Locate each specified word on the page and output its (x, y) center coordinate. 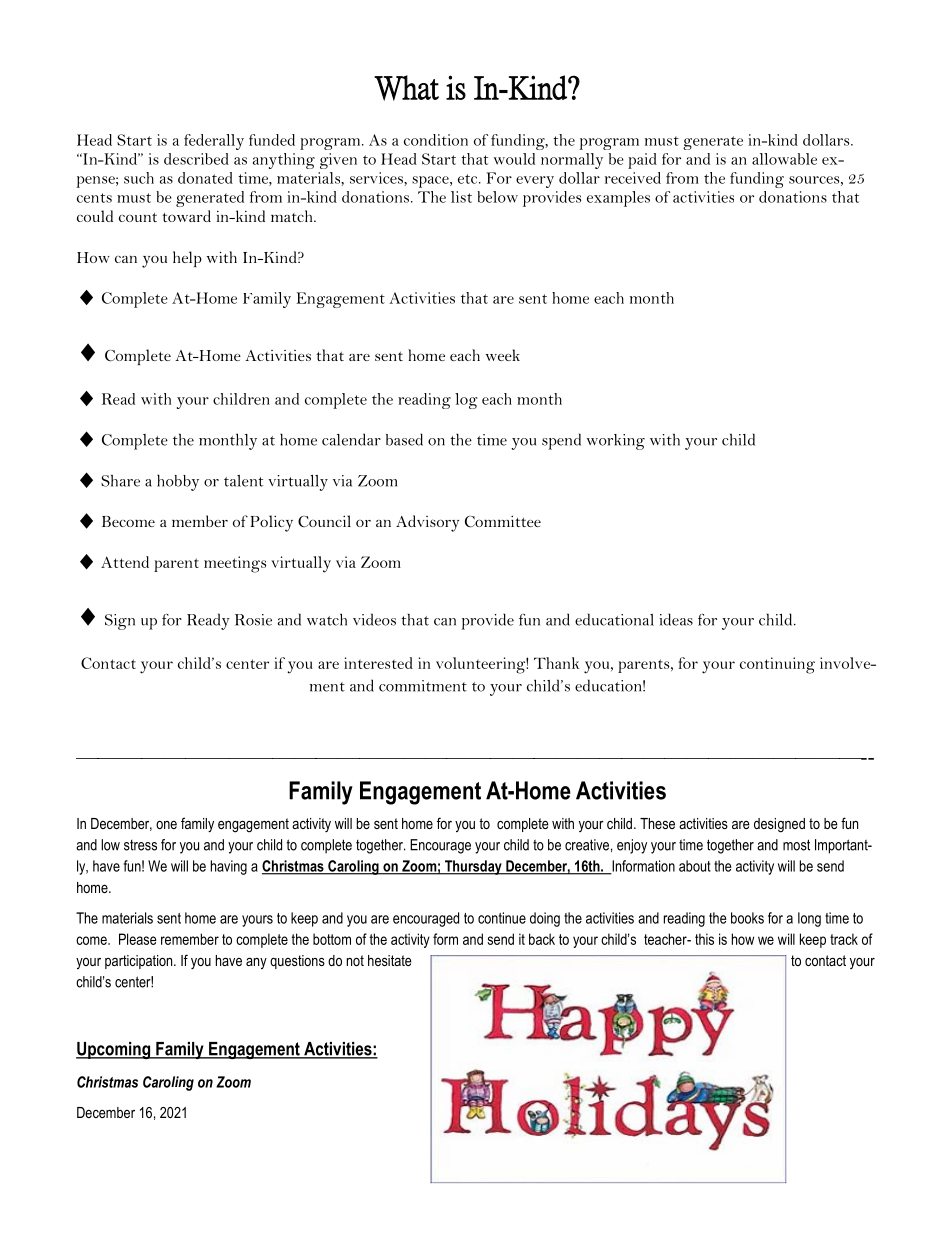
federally (214, 142)
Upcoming (114, 1050)
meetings (235, 564)
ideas (676, 619)
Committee (503, 522)
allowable (784, 159)
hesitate (390, 960)
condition (436, 140)
